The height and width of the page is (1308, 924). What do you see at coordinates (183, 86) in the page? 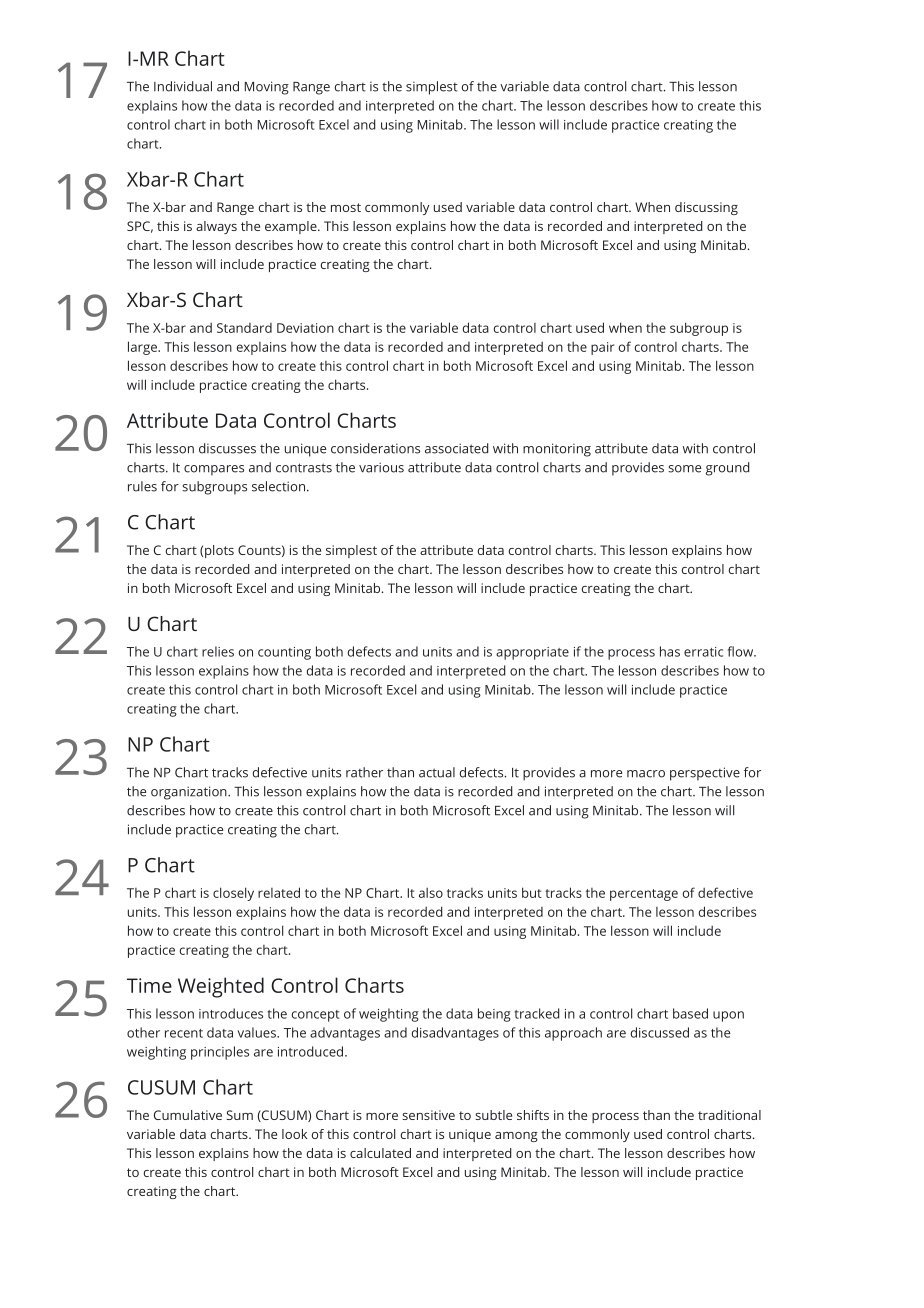
I see `Individual` at bounding box center [183, 86].
